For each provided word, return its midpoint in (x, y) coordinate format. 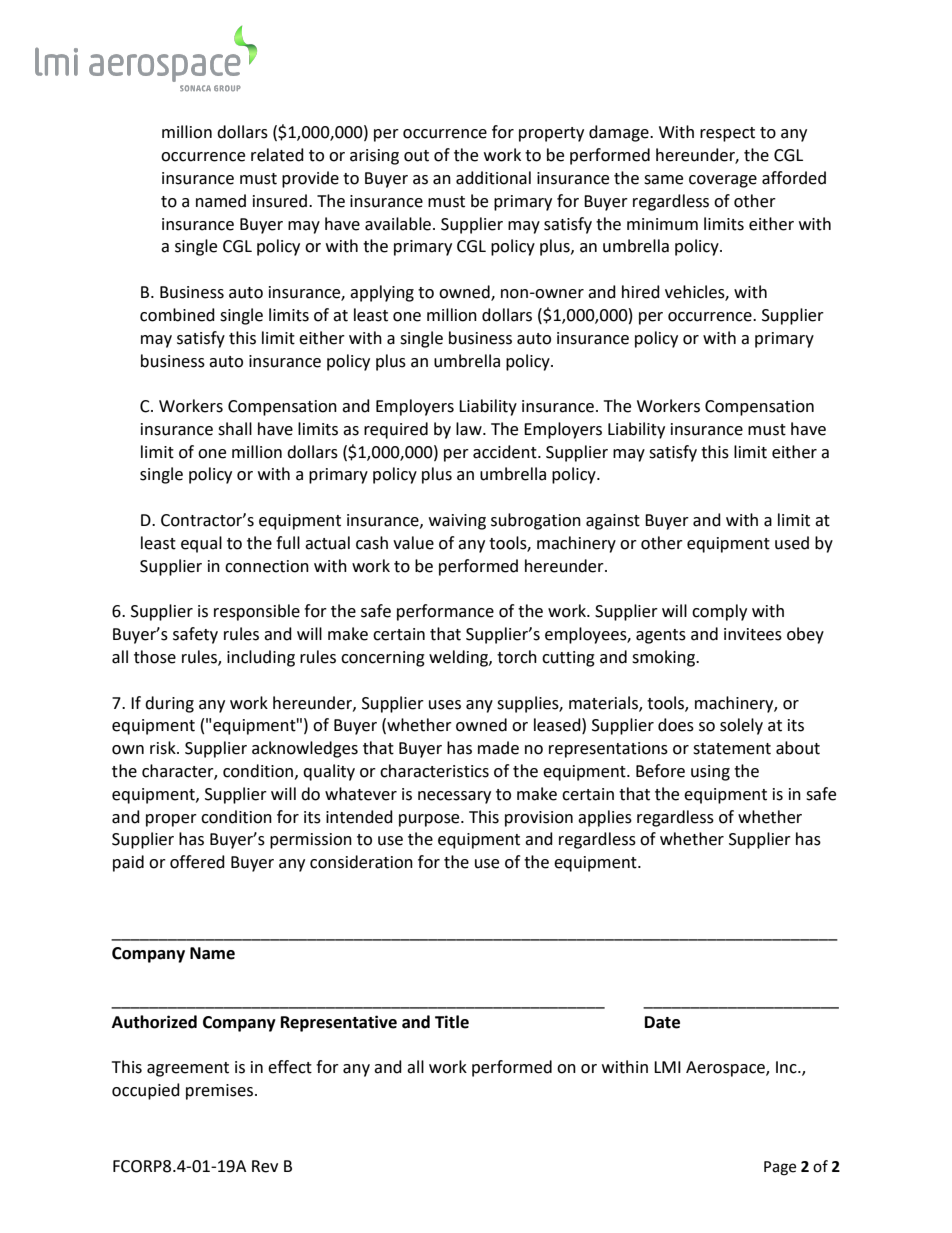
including (261, 658)
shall (235, 429)
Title (452, 1022)
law (470, 429)
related (277, 155)
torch (517, 657)
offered (197, 862)
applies (605, 818)
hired (641, 292)
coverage (723, 181)
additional (493, 178)
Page (780, 1168)
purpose (430, 820)
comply (719, 612)
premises (219, 1092)
